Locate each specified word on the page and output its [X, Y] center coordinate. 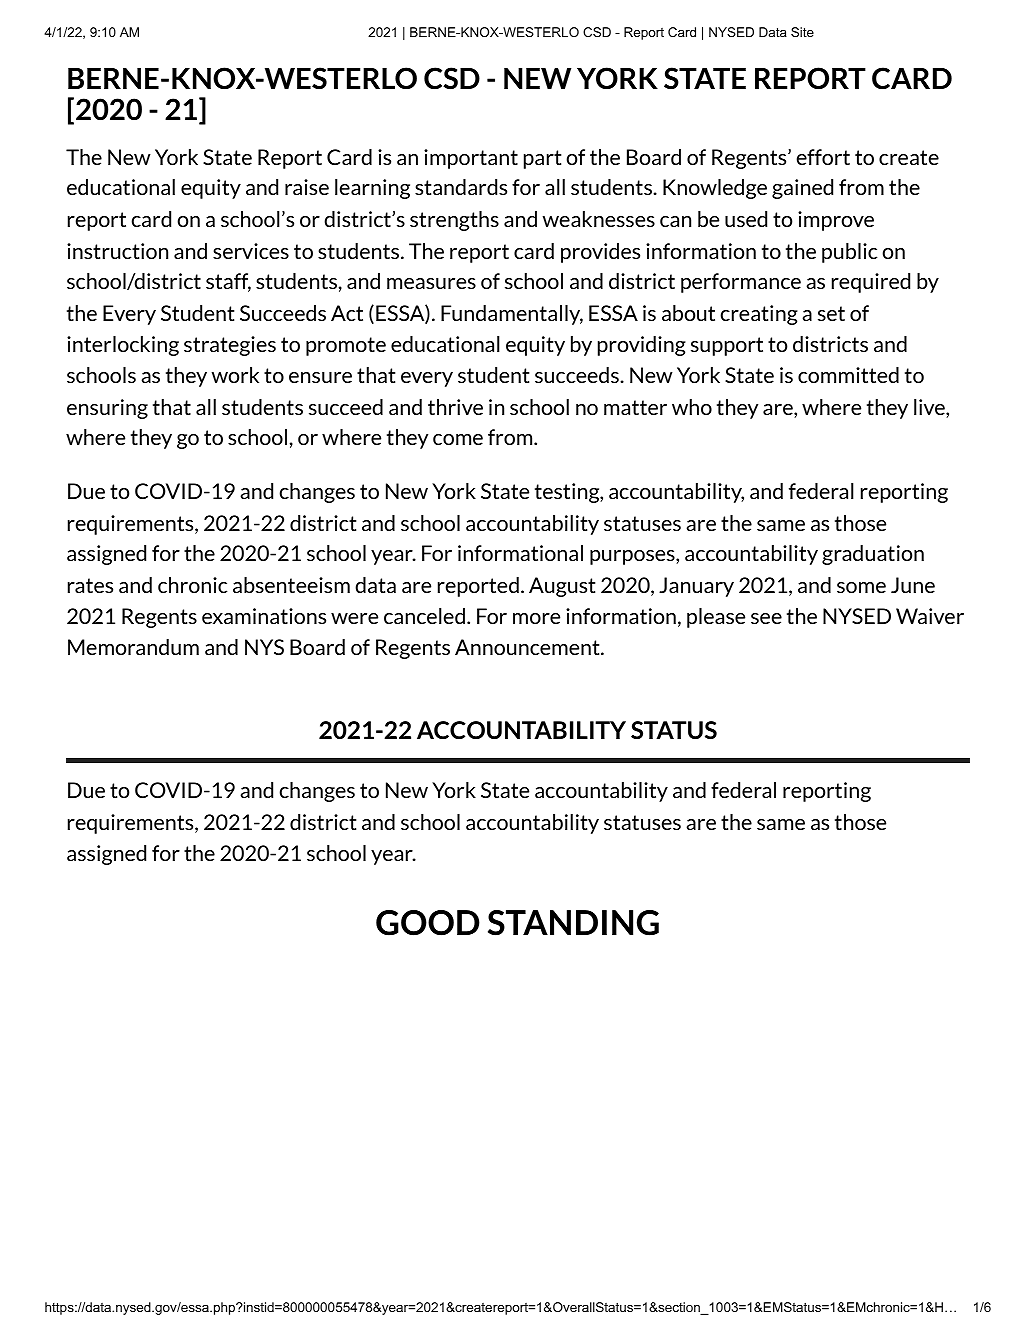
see [766, 618]
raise [307, 187]
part [542, 159]
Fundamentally [512, 315]
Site [802, 32]
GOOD [428, 923]
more [536, 618]
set [831, 313]
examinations [264, 616]
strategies [230, 346]
